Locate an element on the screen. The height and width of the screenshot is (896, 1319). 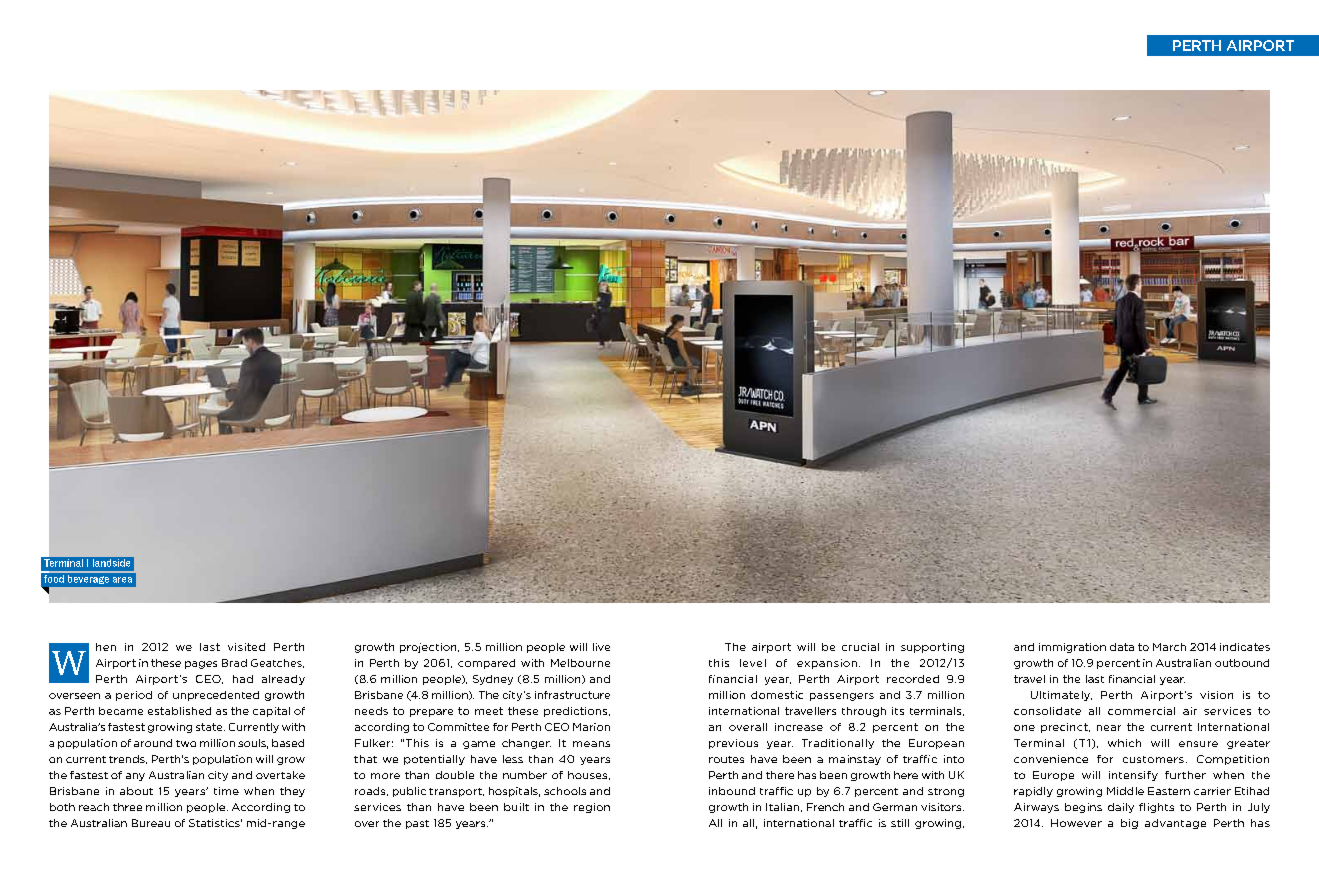
Bureau is located at coordinates (151, 823).
